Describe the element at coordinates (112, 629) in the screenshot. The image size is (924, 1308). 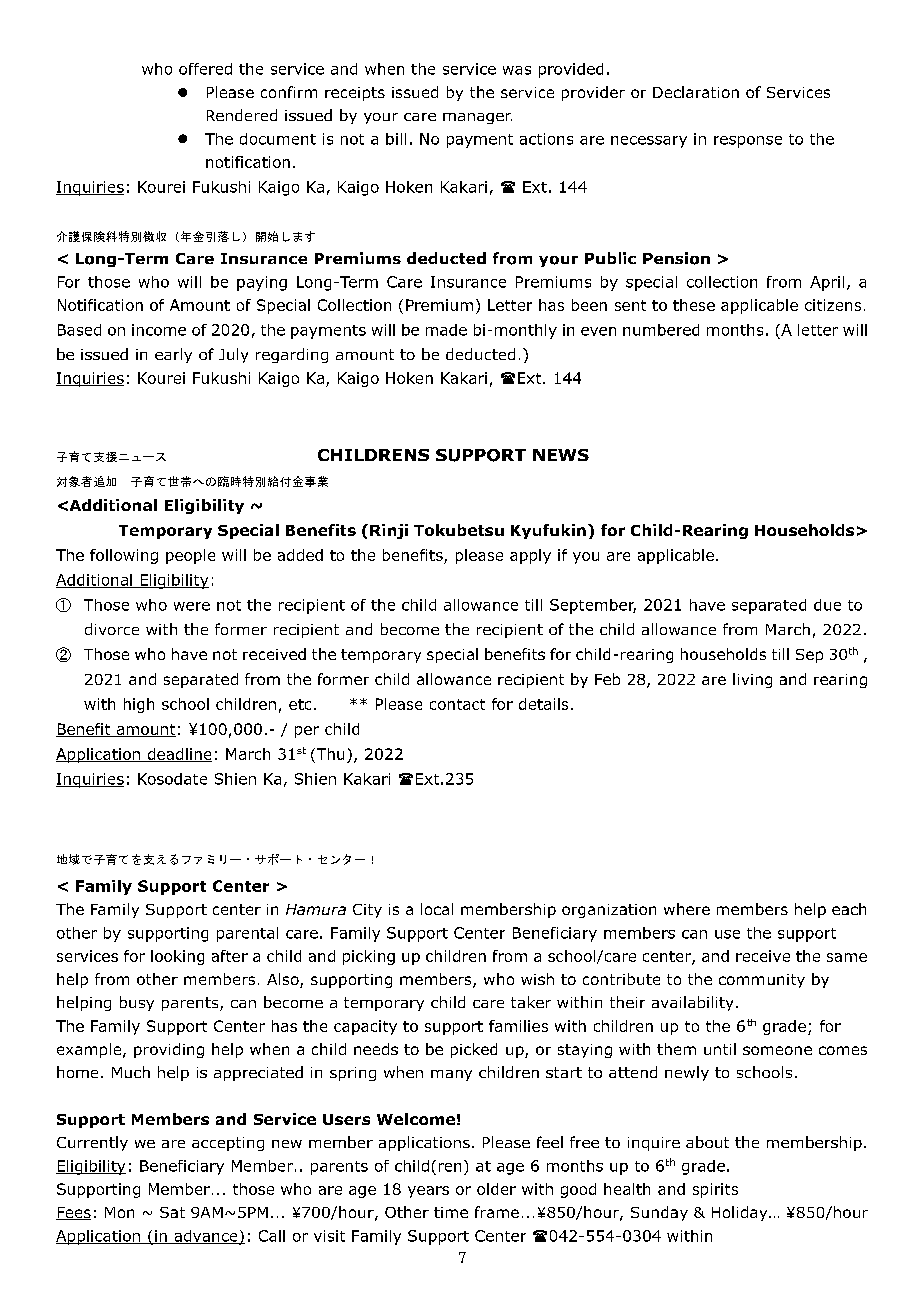
I see `divorce` at that location.
